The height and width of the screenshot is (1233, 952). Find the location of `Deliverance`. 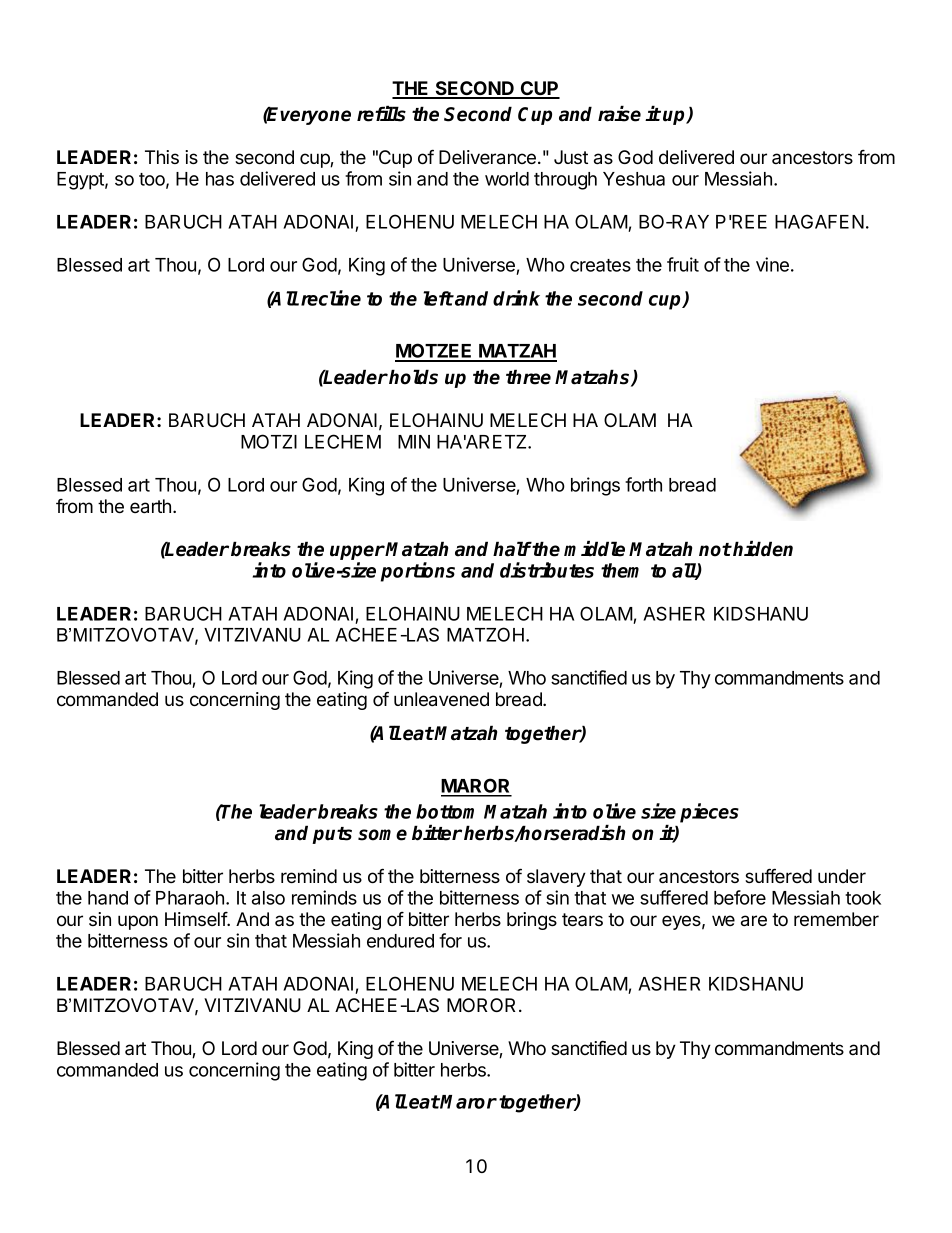

Deliverance is located at coordinates (487, 157).
